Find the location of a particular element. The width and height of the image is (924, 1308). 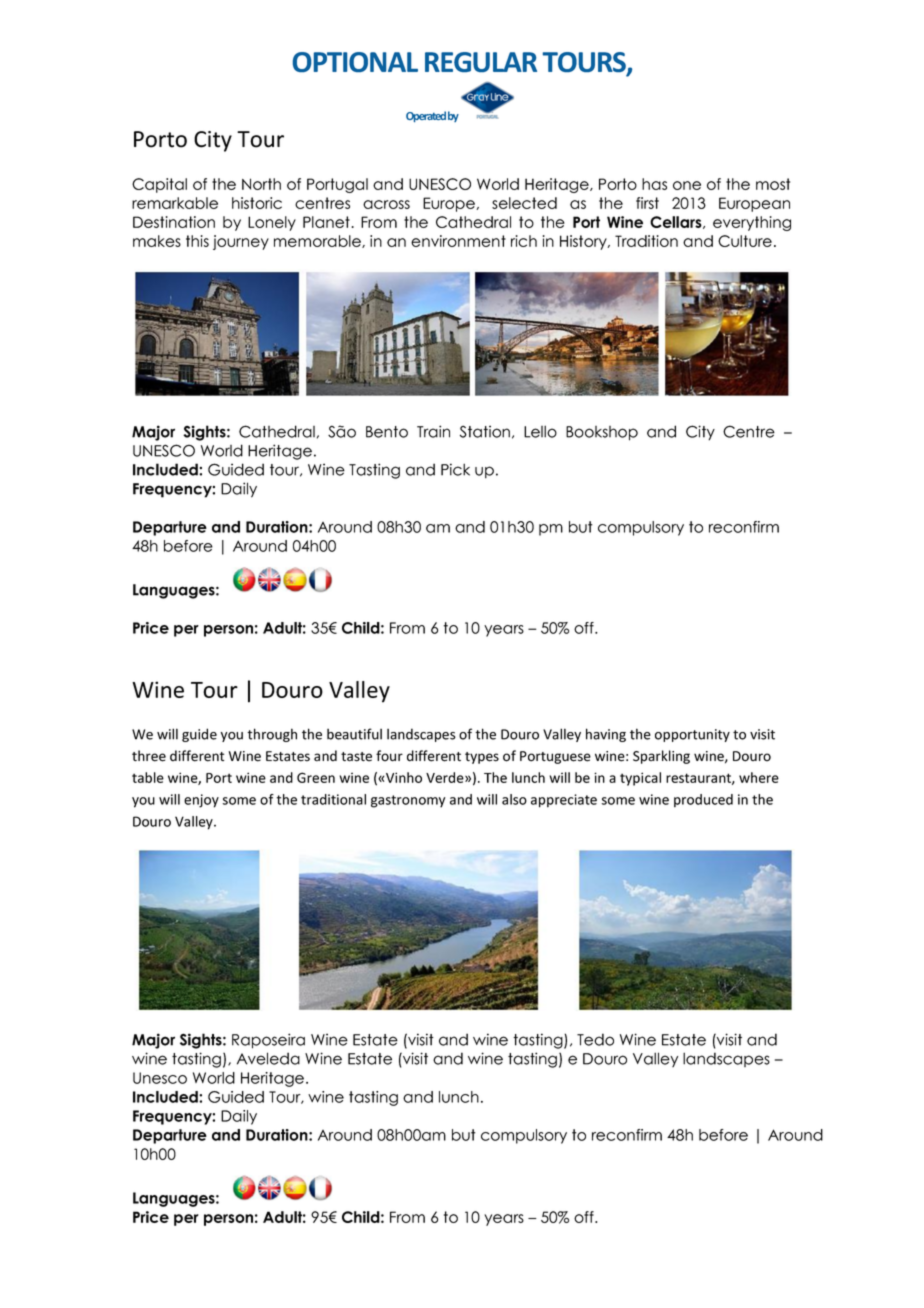

having is located at coordinates (606, 735).
